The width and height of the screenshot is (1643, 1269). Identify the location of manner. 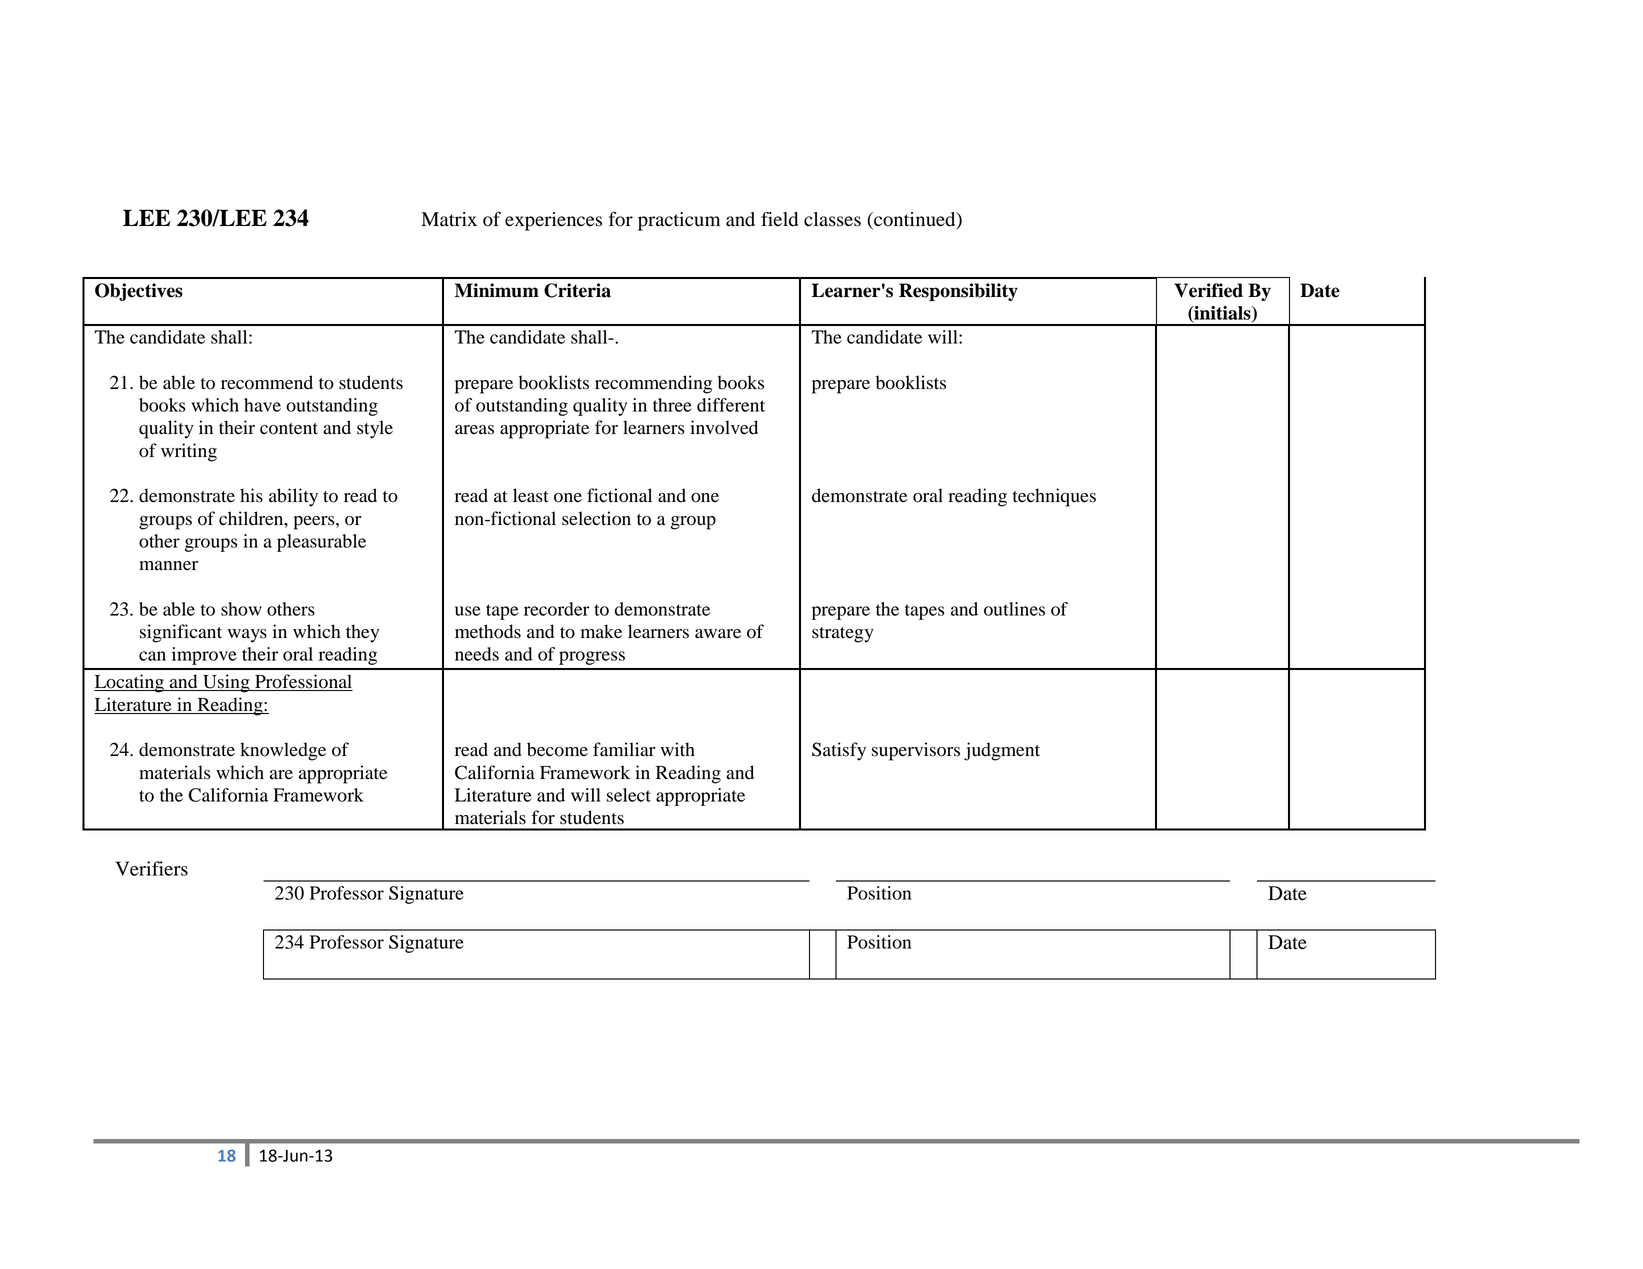
(168, 565).
